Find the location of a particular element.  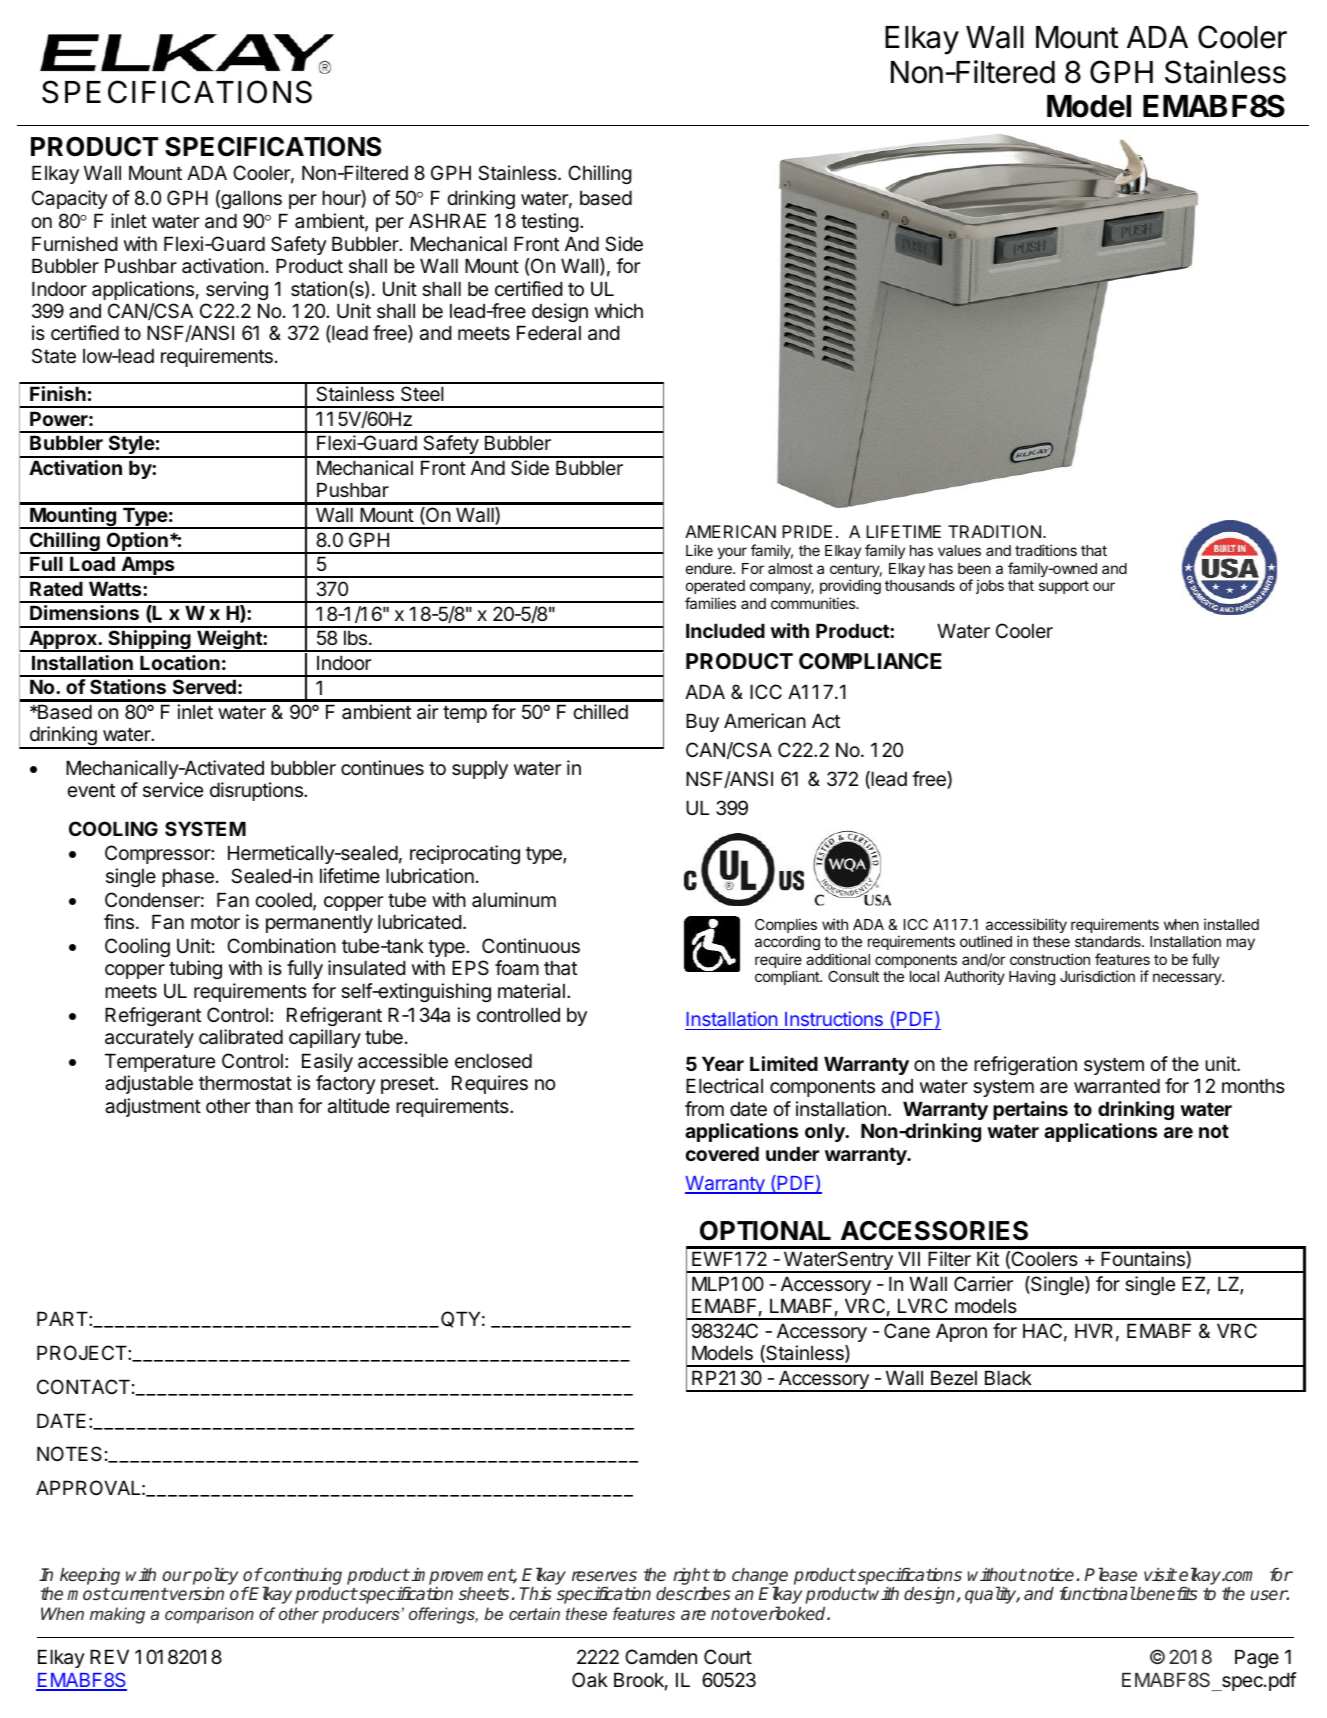

serving is located at coordinates (237, 290).
